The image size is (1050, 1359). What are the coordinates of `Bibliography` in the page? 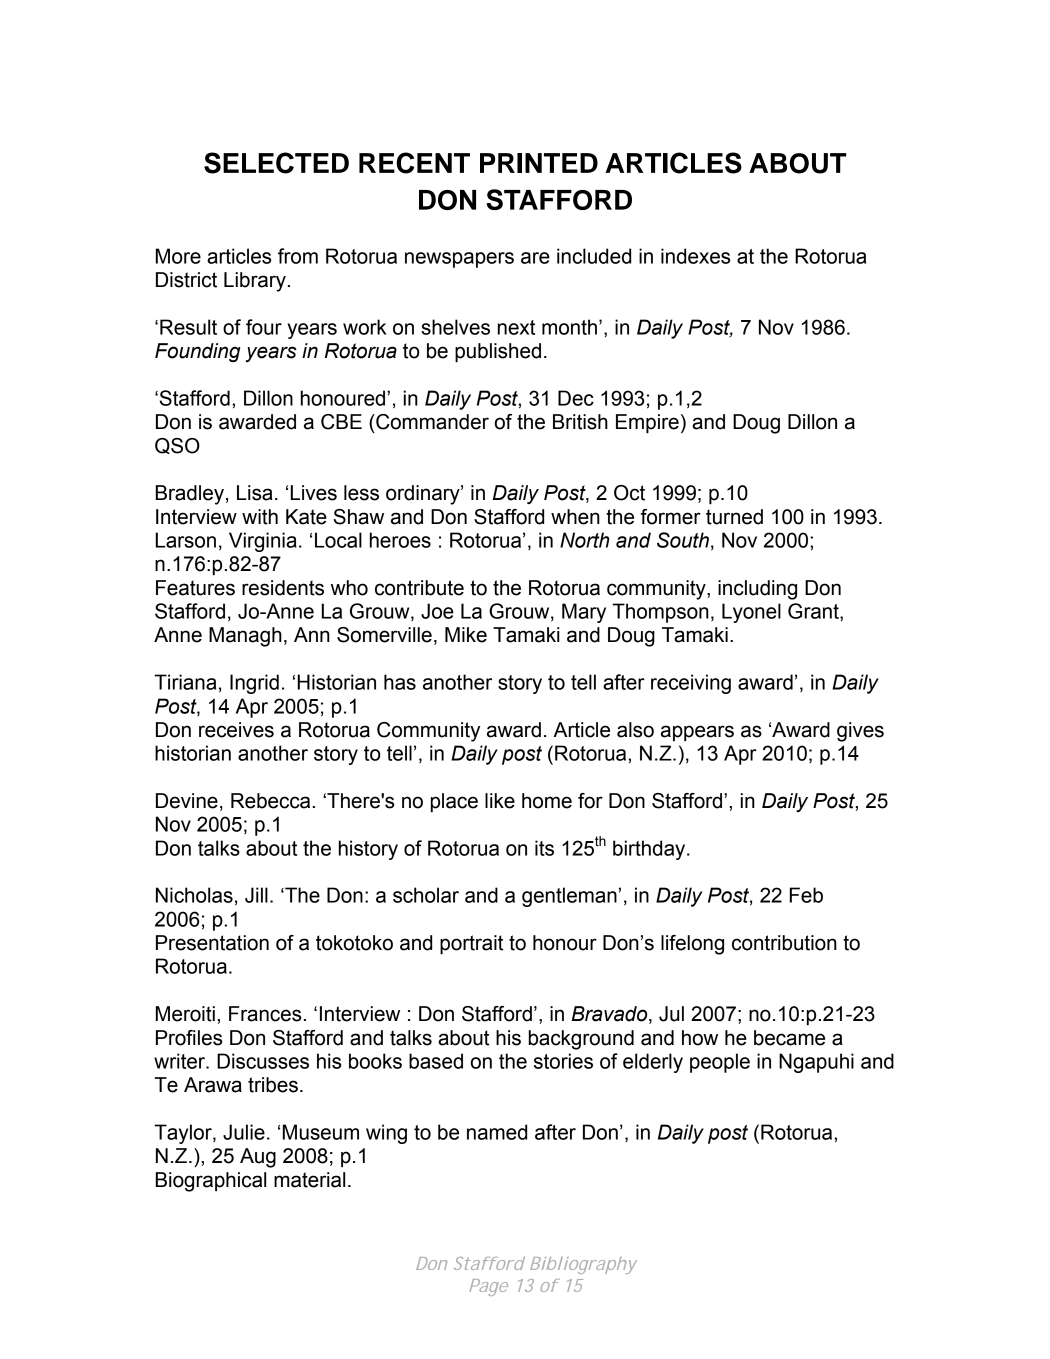 It's located at (583, 1265).
